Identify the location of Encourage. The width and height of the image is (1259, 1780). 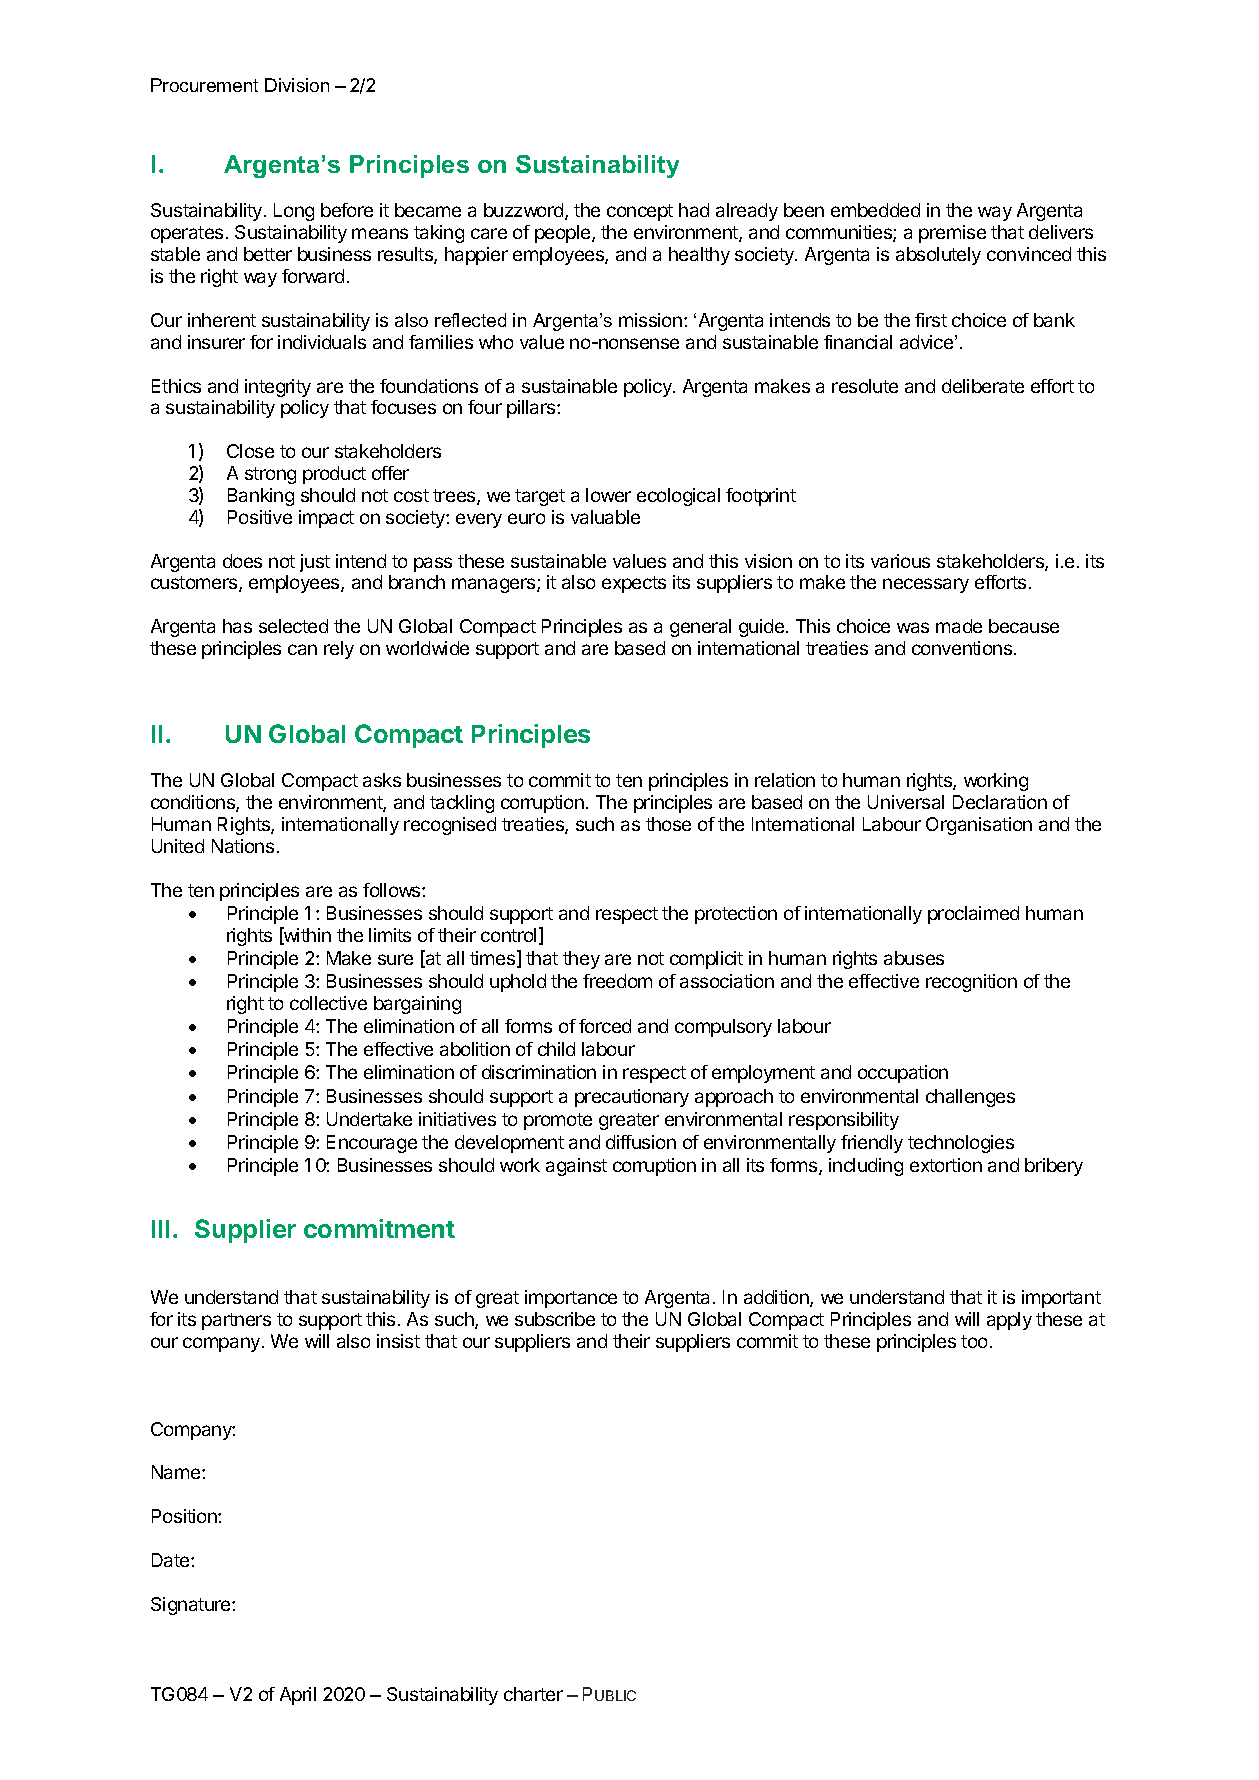
(372, 1144).
